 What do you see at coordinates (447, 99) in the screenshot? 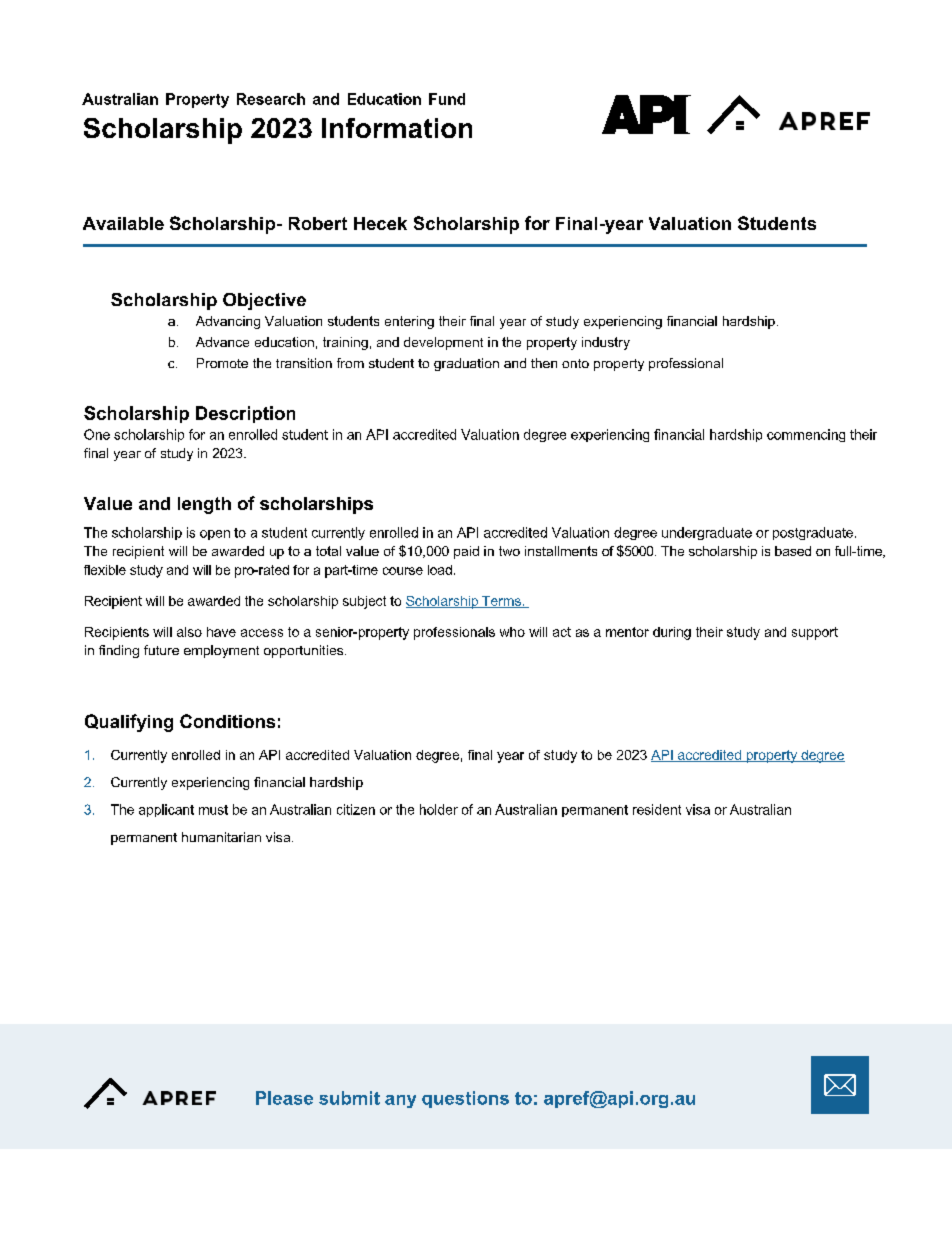
I see `Fund` at bounding box center [447, 99].
